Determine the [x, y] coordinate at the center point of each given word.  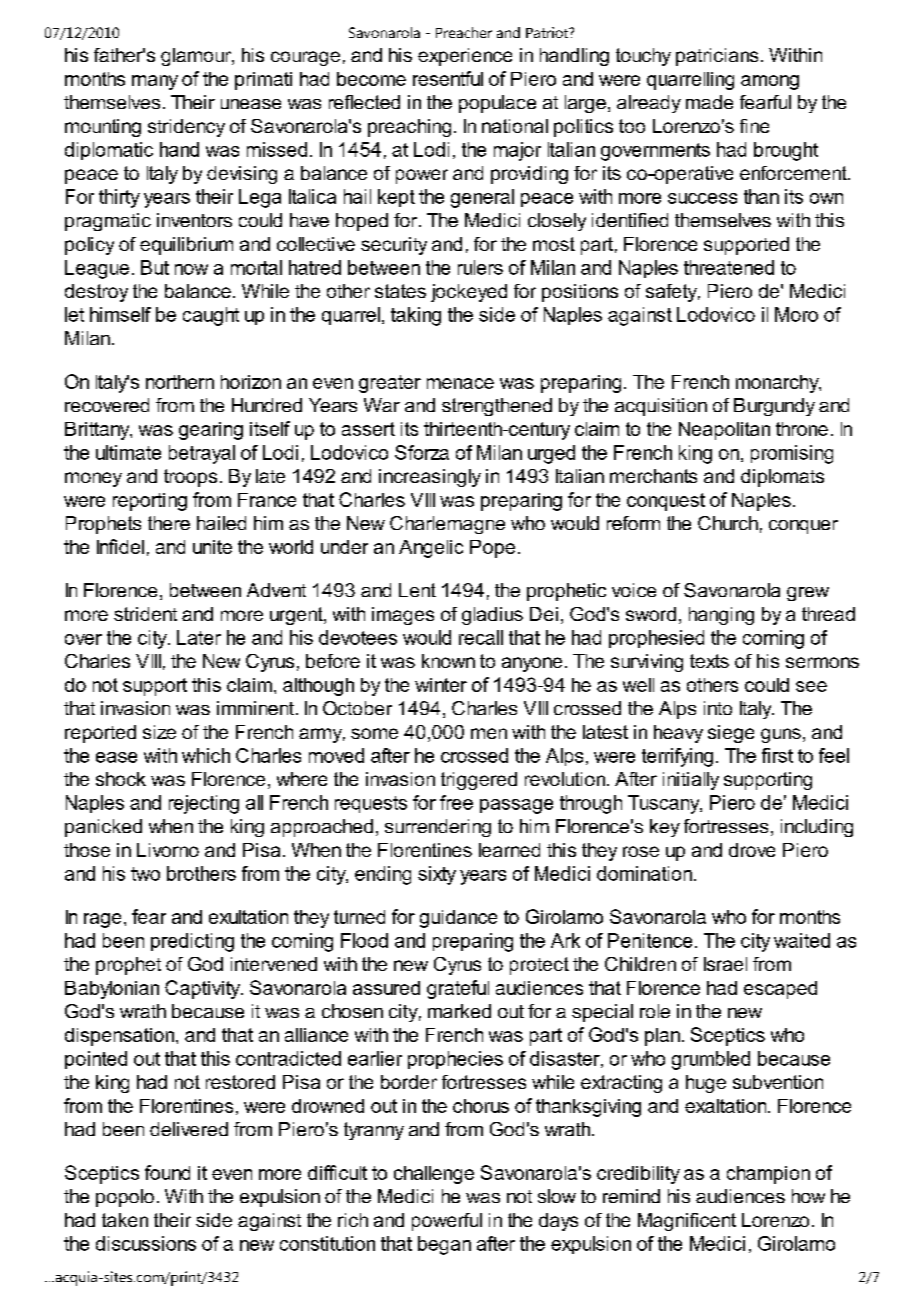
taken [125, 1220]
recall [481, 637]
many [155, 82]
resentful [448, 78]
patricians [717, 57]
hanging [721, 616]
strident [145, 614]
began [444, 1245]
